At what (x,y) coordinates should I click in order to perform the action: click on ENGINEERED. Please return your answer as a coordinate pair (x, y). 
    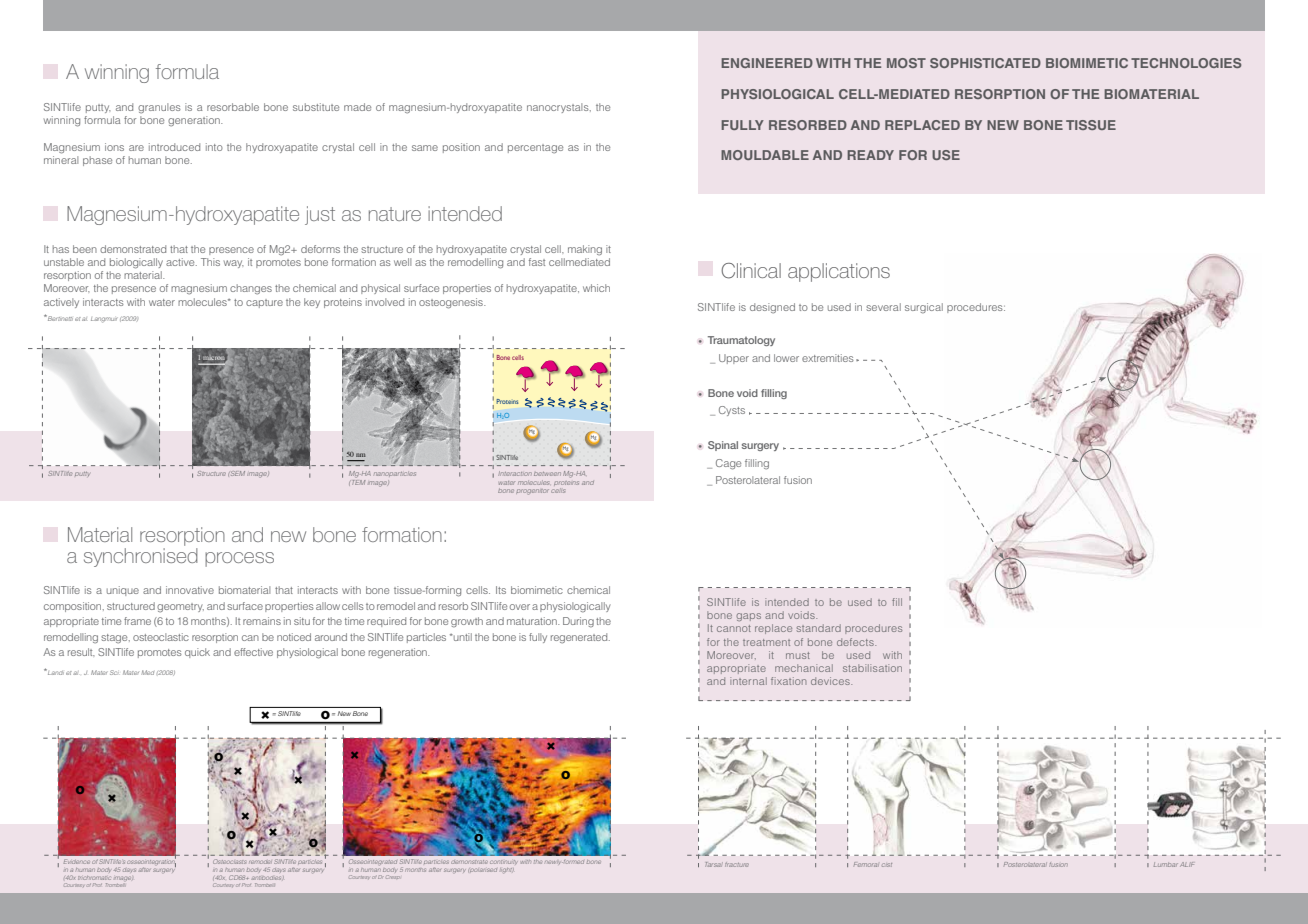
    Looking at the image, I should click on (767, 63).
